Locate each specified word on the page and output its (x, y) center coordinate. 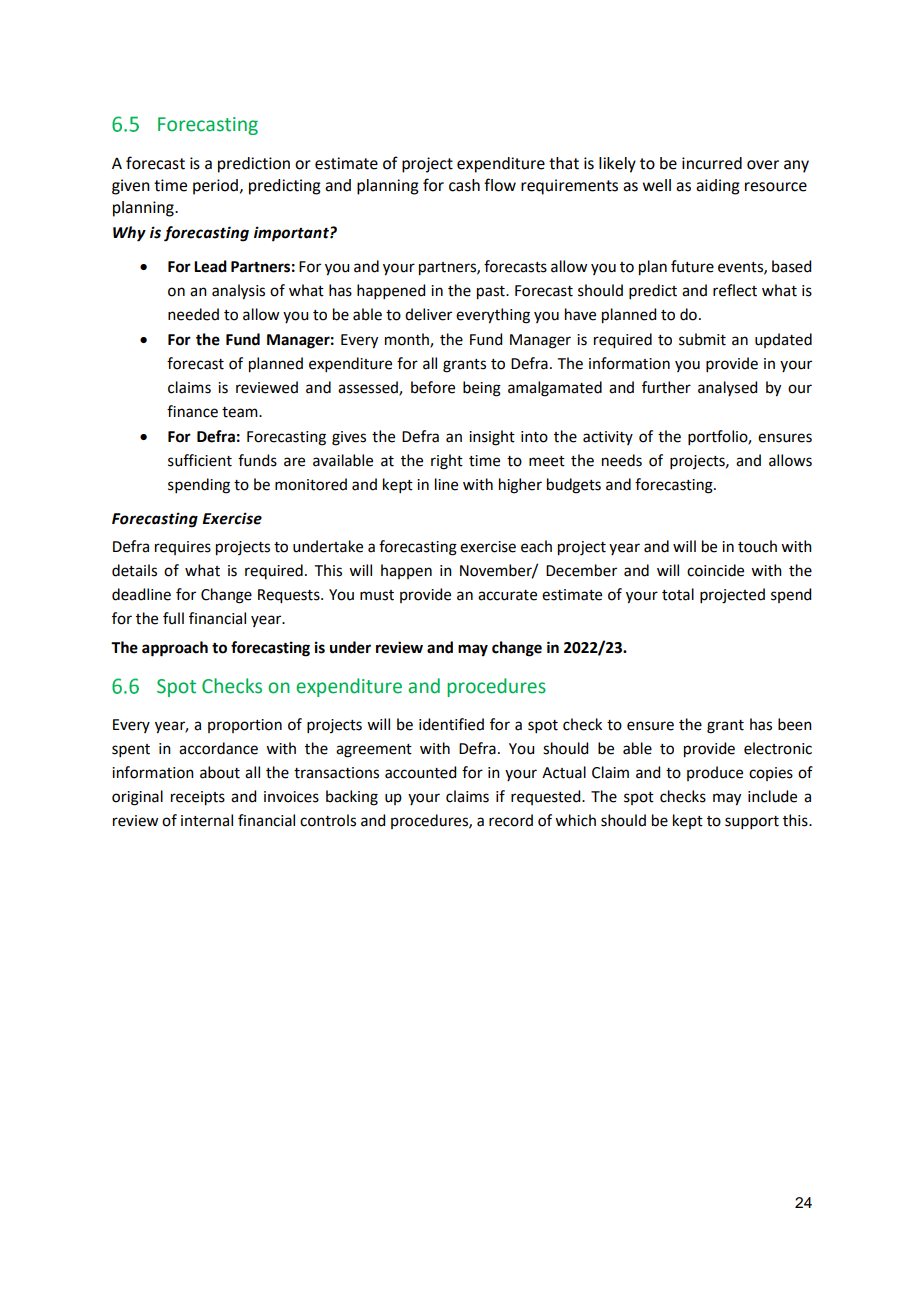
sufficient (200, 460)
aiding (718, 187)
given (131, 187)
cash (464, 185)
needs (622, 460)
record (511, 820)
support (752, 822)
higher (520, 486)
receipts (198, 798)
